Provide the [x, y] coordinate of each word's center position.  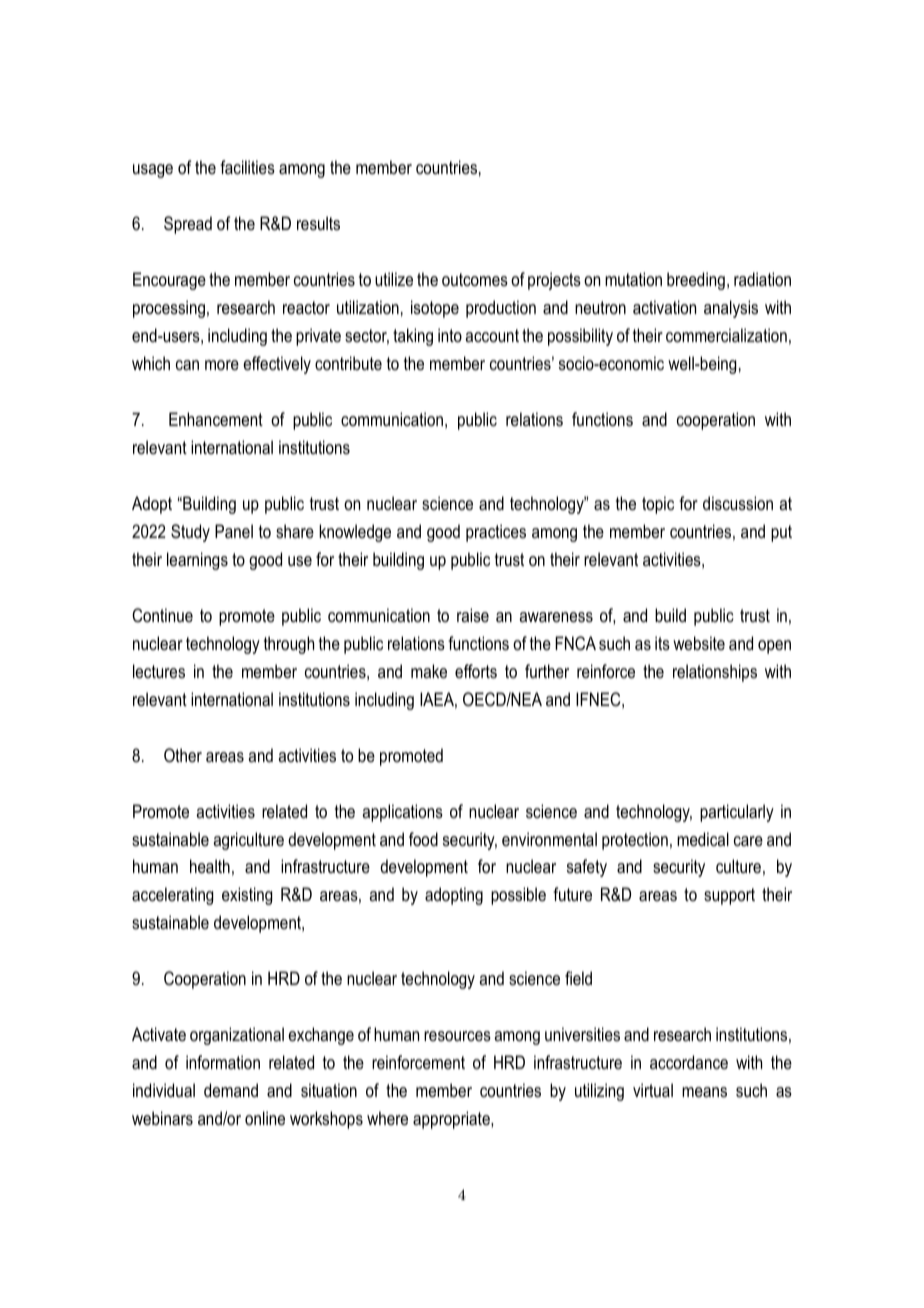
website [699, 643]
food [423, 839]
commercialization [726, 335]
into [450, 335]
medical [703, 839]
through [289, 645]
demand [231, 1090]
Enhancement [216, 419]
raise [473, 615]
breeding [696, 281]
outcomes [475, 279]
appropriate [452, 1120]
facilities [247, 167]
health [210, 866]
